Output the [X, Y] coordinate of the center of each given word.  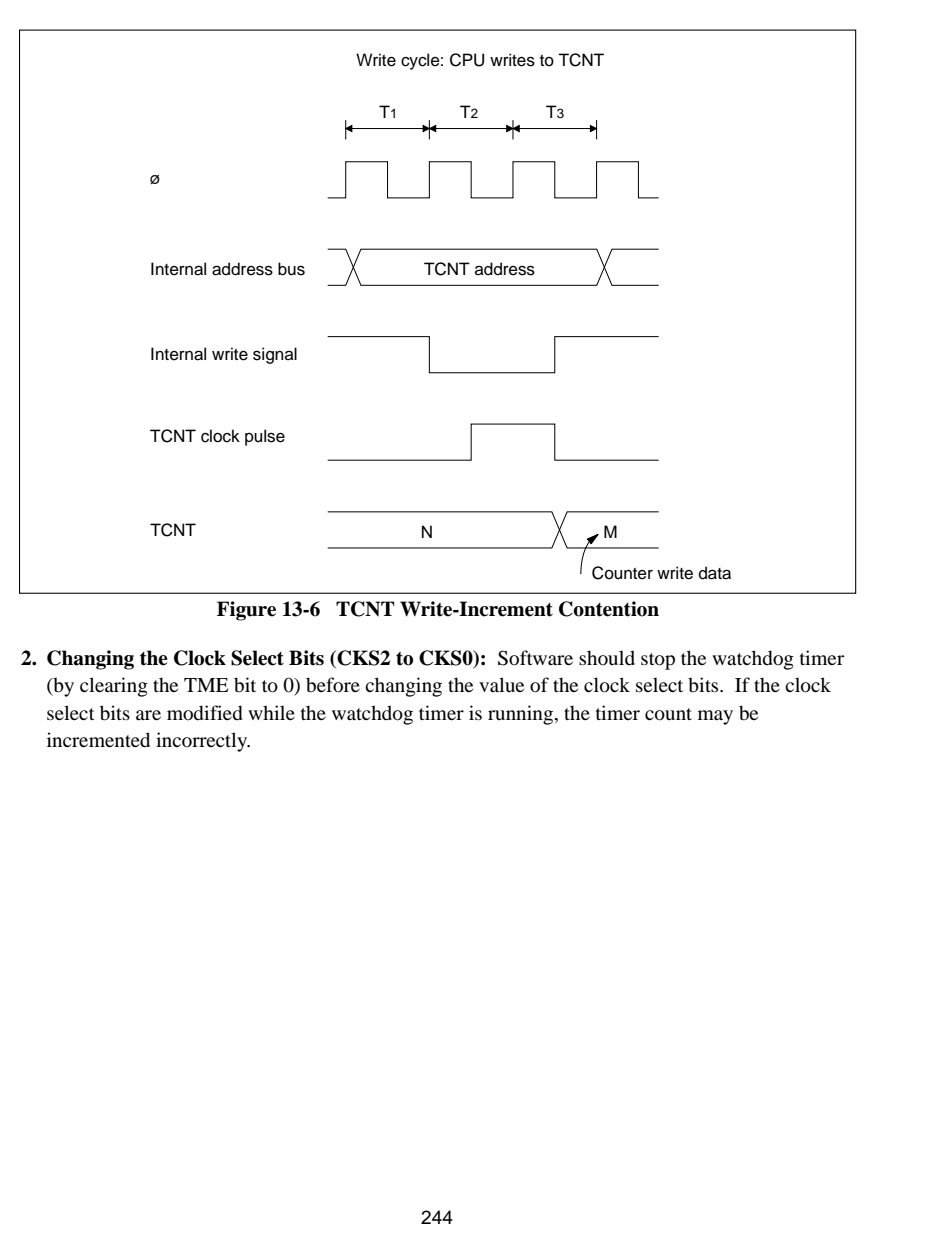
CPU [467, 60]
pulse [265, 437]
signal [275, 355]
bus [291, 269]
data [715, 573]
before [333, 685]
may [715, 717]
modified [205, 713]
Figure [246, 611]
